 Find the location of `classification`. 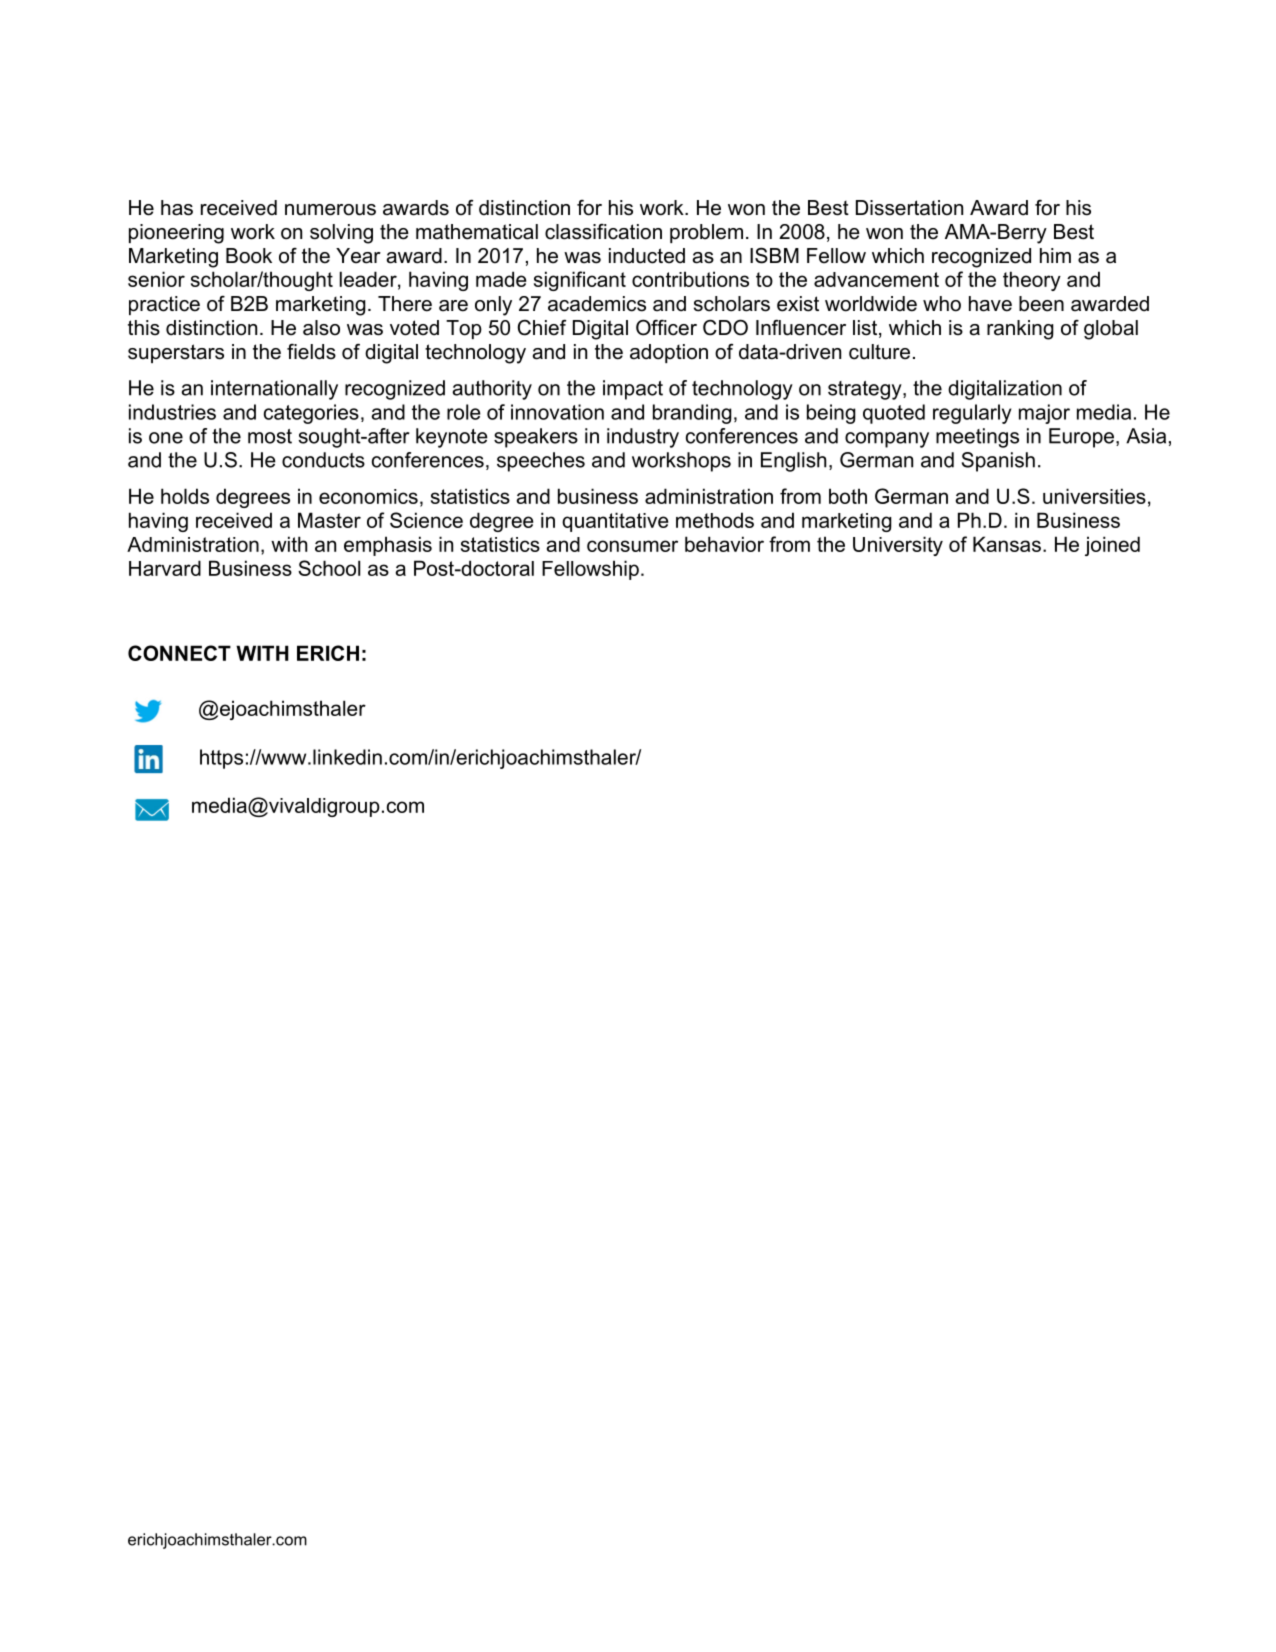

classification is located at coordinates (603, 232).
